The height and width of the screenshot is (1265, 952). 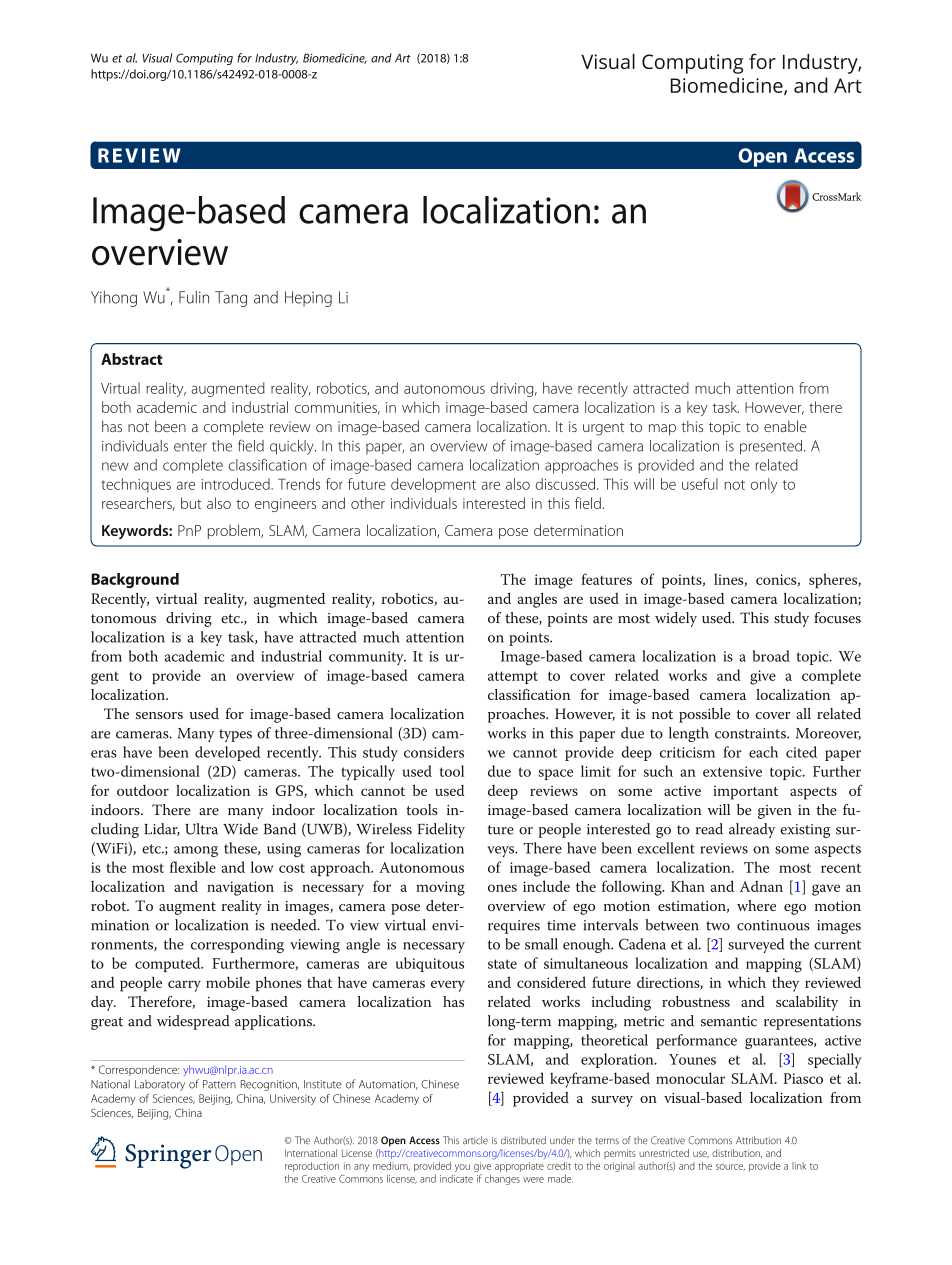 I want to click on every, so click(x=448, y=986).
